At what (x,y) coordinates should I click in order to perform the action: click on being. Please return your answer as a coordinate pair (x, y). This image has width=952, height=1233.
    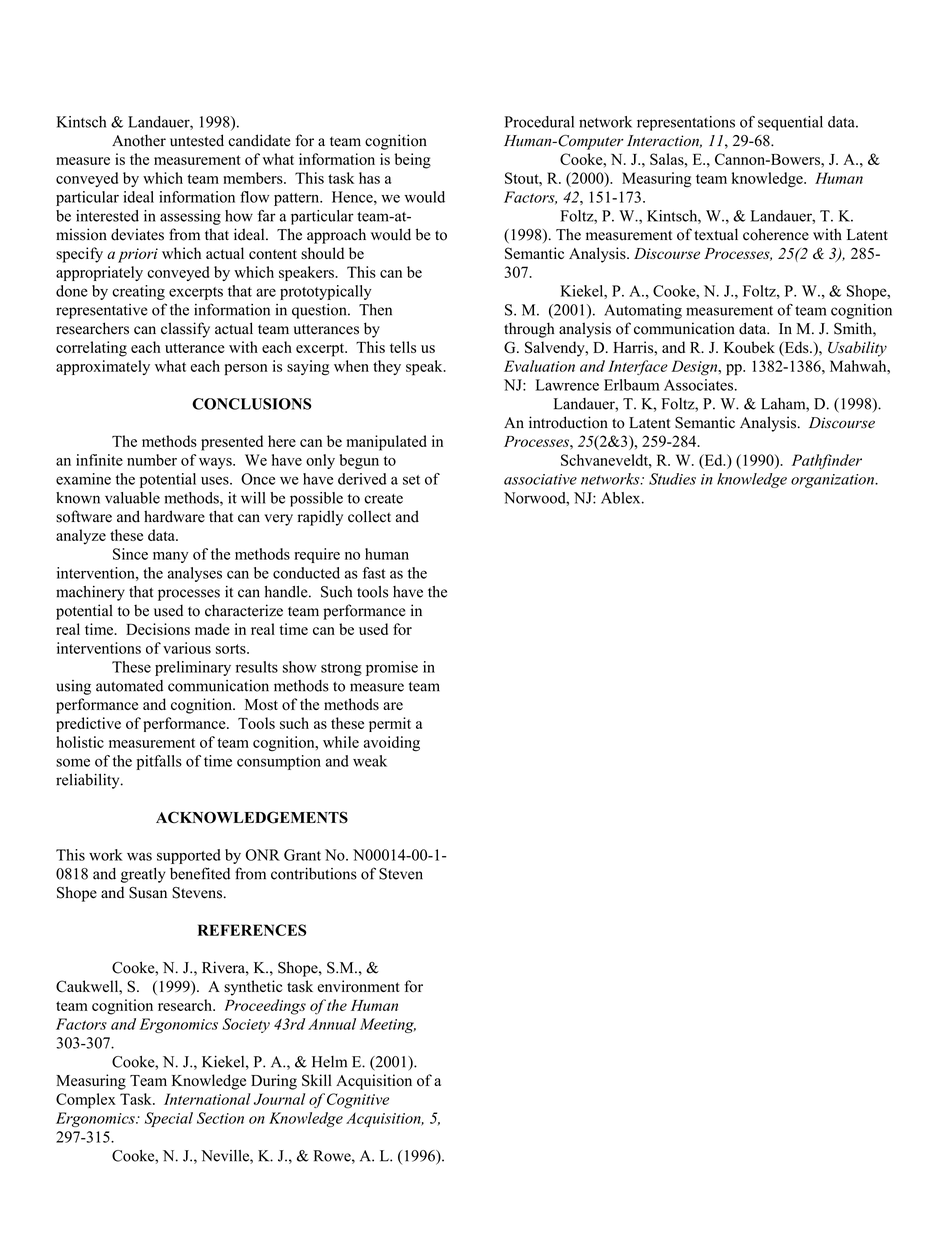
    Looking at the image, I should click on (413, 161).
